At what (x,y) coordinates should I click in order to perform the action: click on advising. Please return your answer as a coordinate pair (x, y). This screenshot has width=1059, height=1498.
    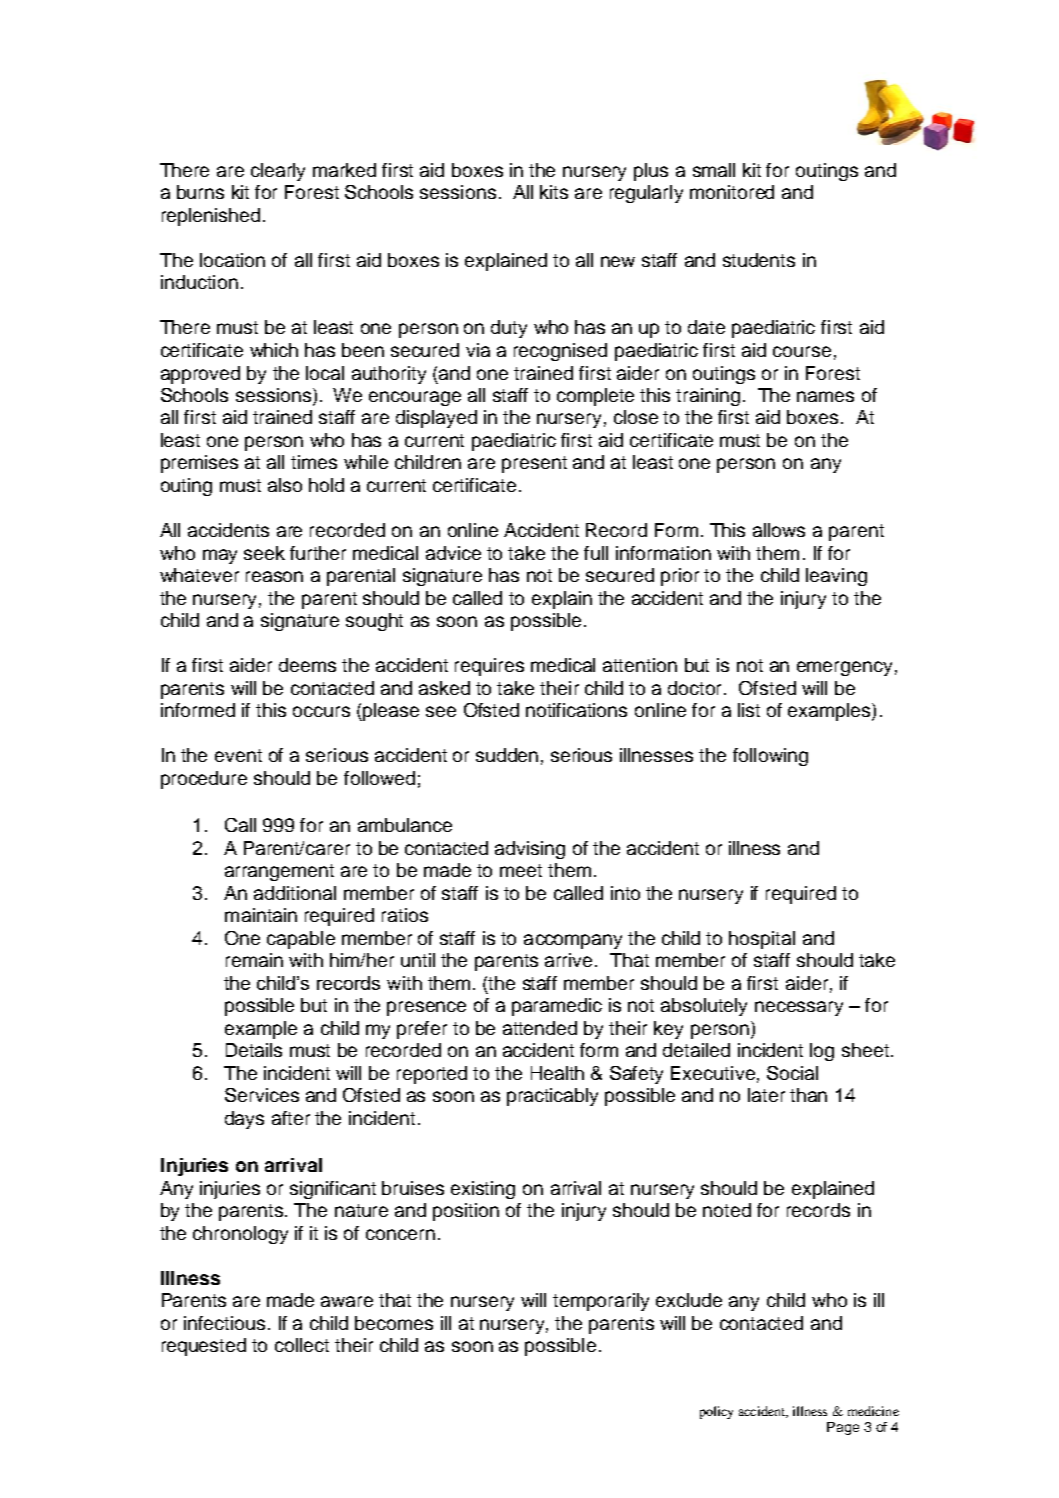
    Looking at the image, I should click on (530, 850).
